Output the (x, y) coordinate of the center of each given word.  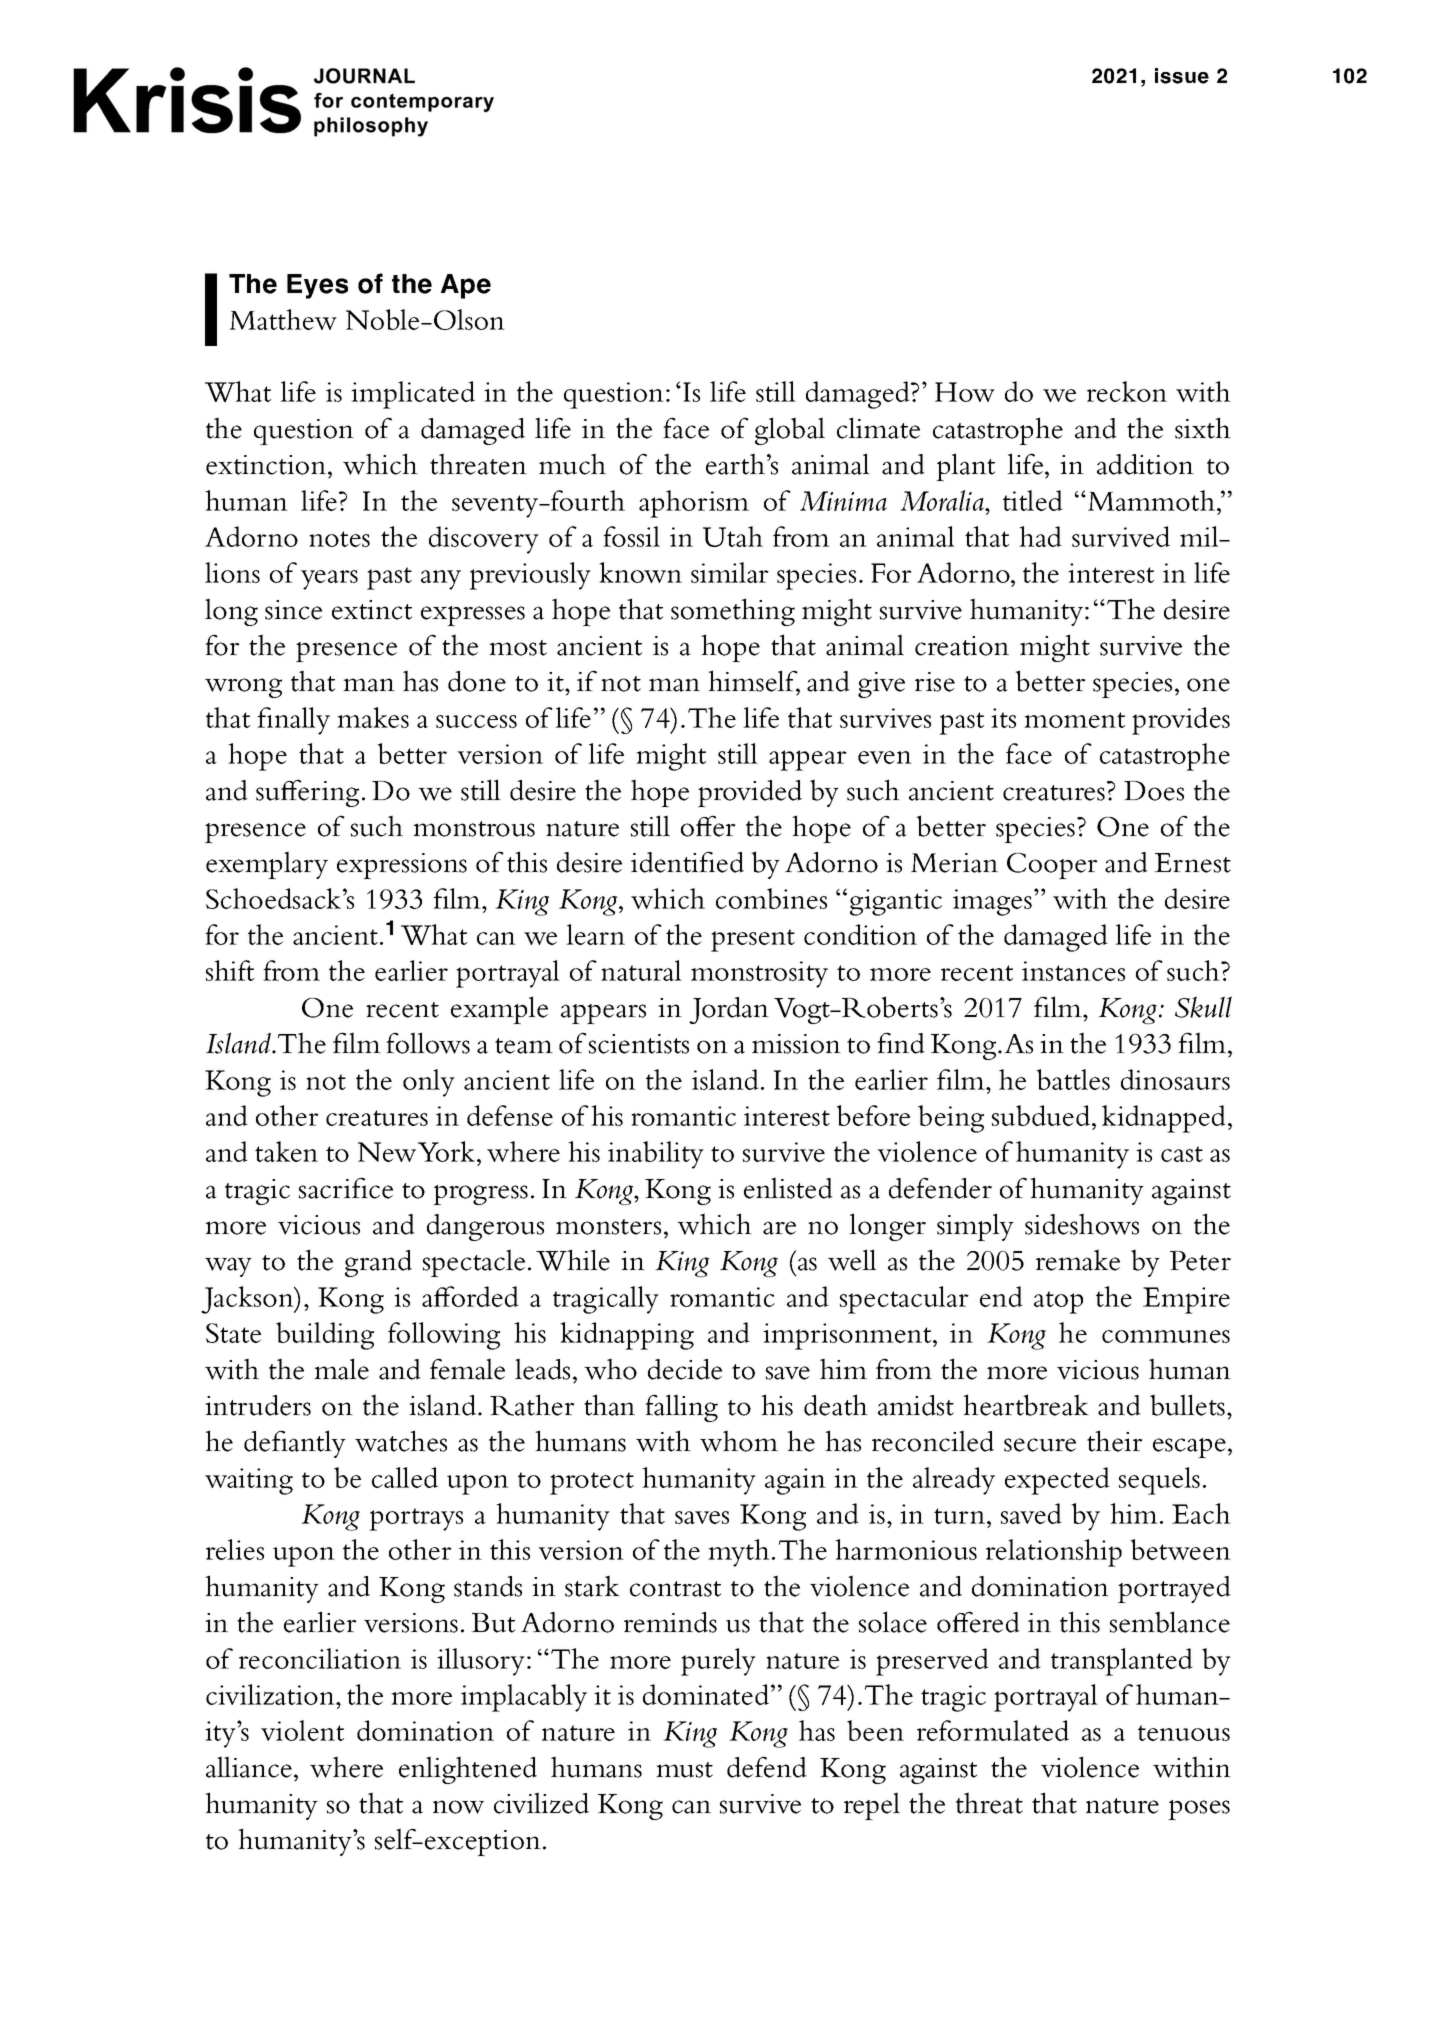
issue (1182, 76)
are (779, 1228)
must (684, 1770)
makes (373, 717)
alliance (250, 1767)
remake (1078, 1260)
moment (1074, 720)
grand (378, 1263)
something (733, 612)
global (790, 431)
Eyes (317, 286)
